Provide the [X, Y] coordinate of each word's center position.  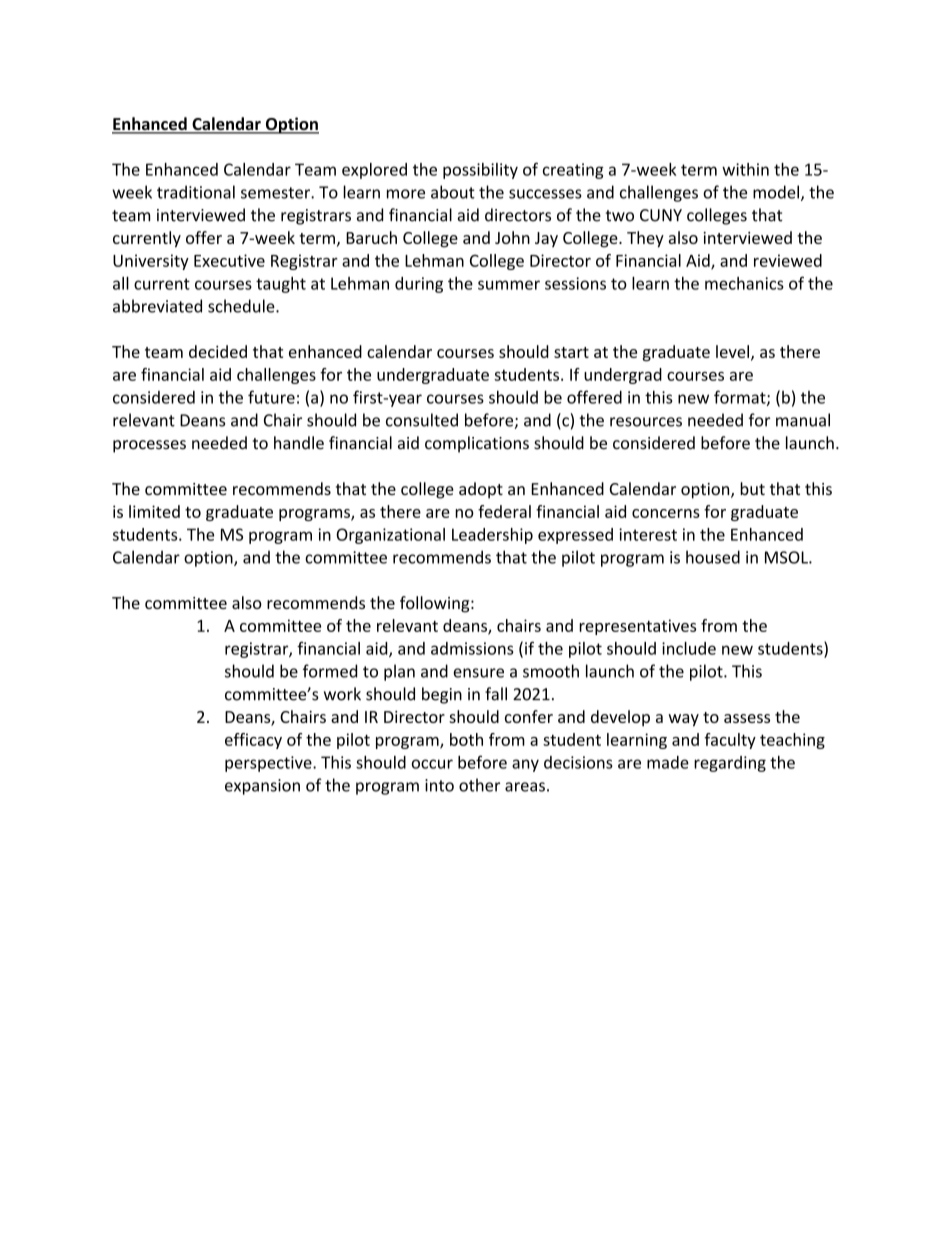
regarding [730, 764]
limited [154, 511]
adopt [481, 490]
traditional [196, 192]
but [752, 488]
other [479, 785]
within [745, 169]
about [453, 192]
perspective [269, 764]
